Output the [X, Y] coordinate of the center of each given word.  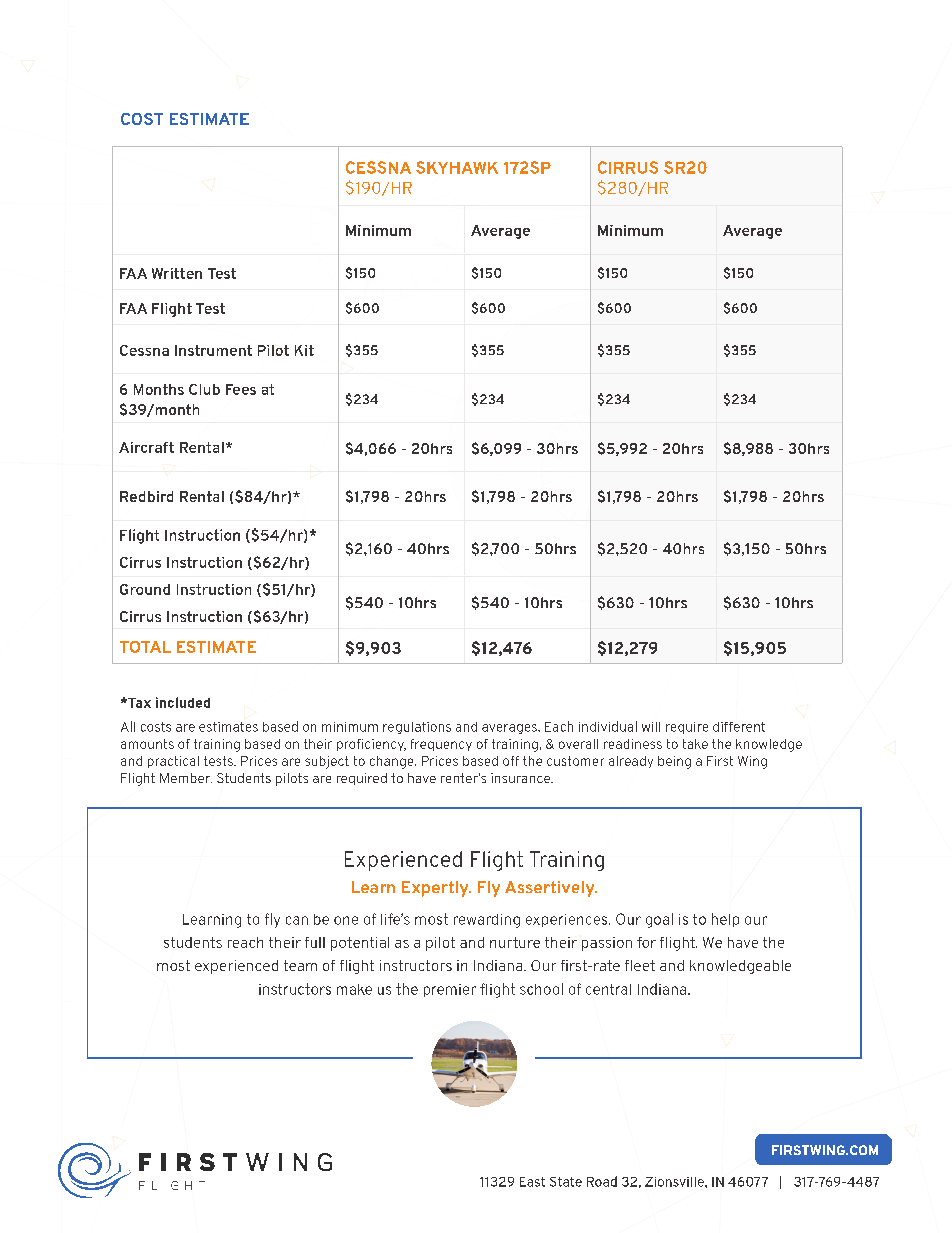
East [532, 1182]
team [300, 965]
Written [177, 273]
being [674, 762]
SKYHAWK [457, 167]
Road [602, 1181]
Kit [304, 350]
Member [186, 778]
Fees [241, 389]
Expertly [436, 889]
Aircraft [146, 447]
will [651, 727]
